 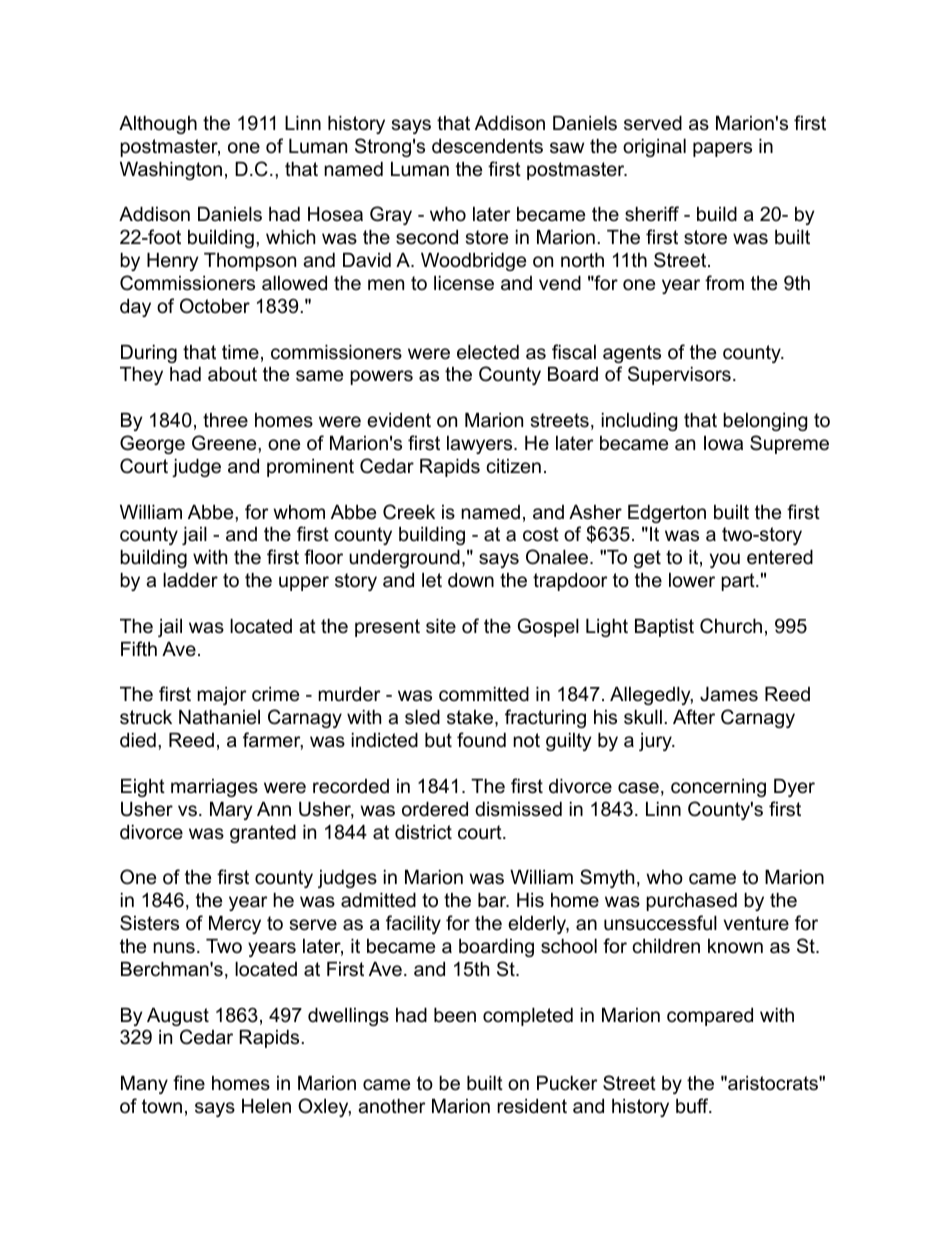 What do you see at coordinates (171, 171) in the screenshot?
I see `Washington` at bounding box center [171, 171].
